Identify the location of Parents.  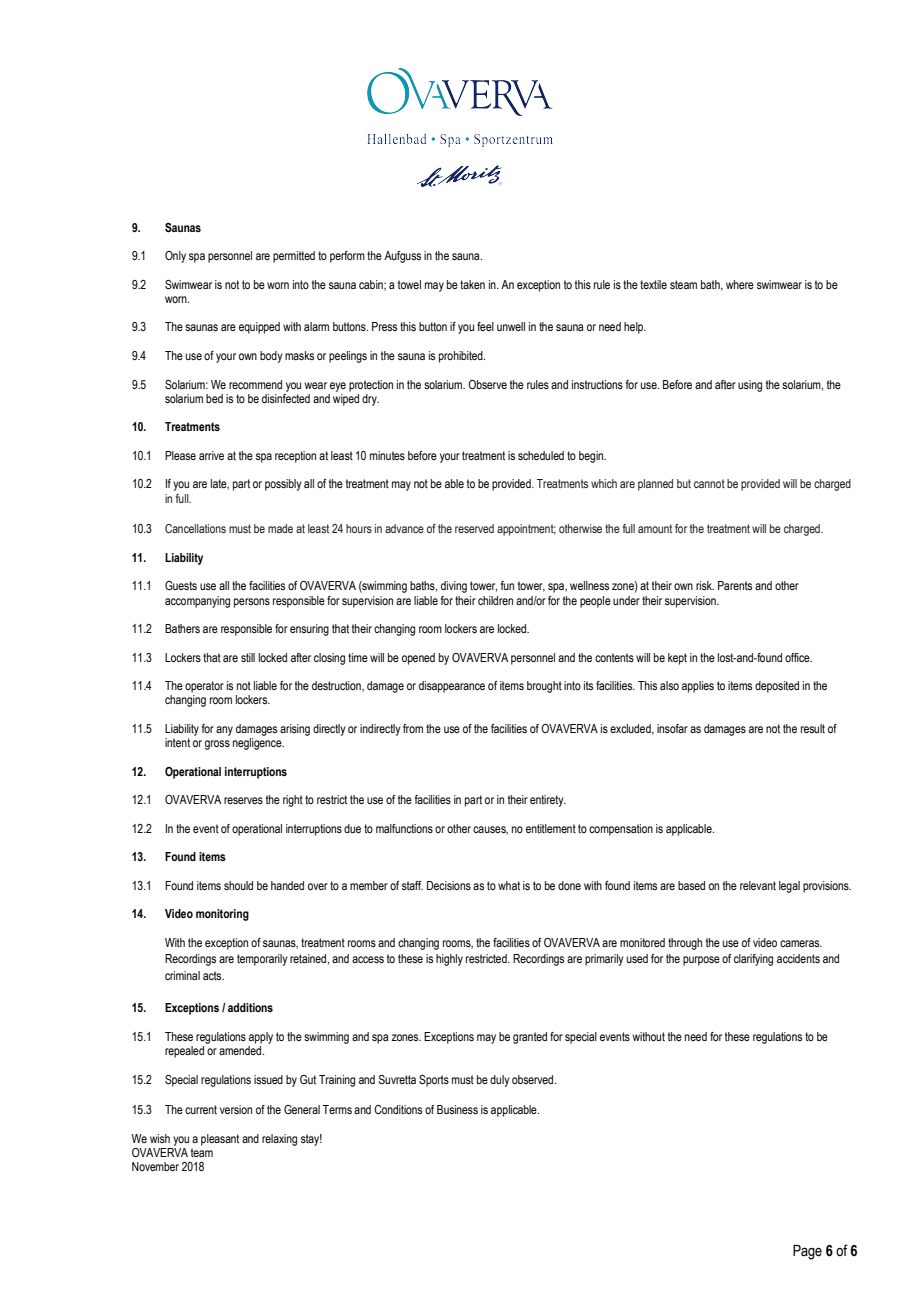
(735, 585).
